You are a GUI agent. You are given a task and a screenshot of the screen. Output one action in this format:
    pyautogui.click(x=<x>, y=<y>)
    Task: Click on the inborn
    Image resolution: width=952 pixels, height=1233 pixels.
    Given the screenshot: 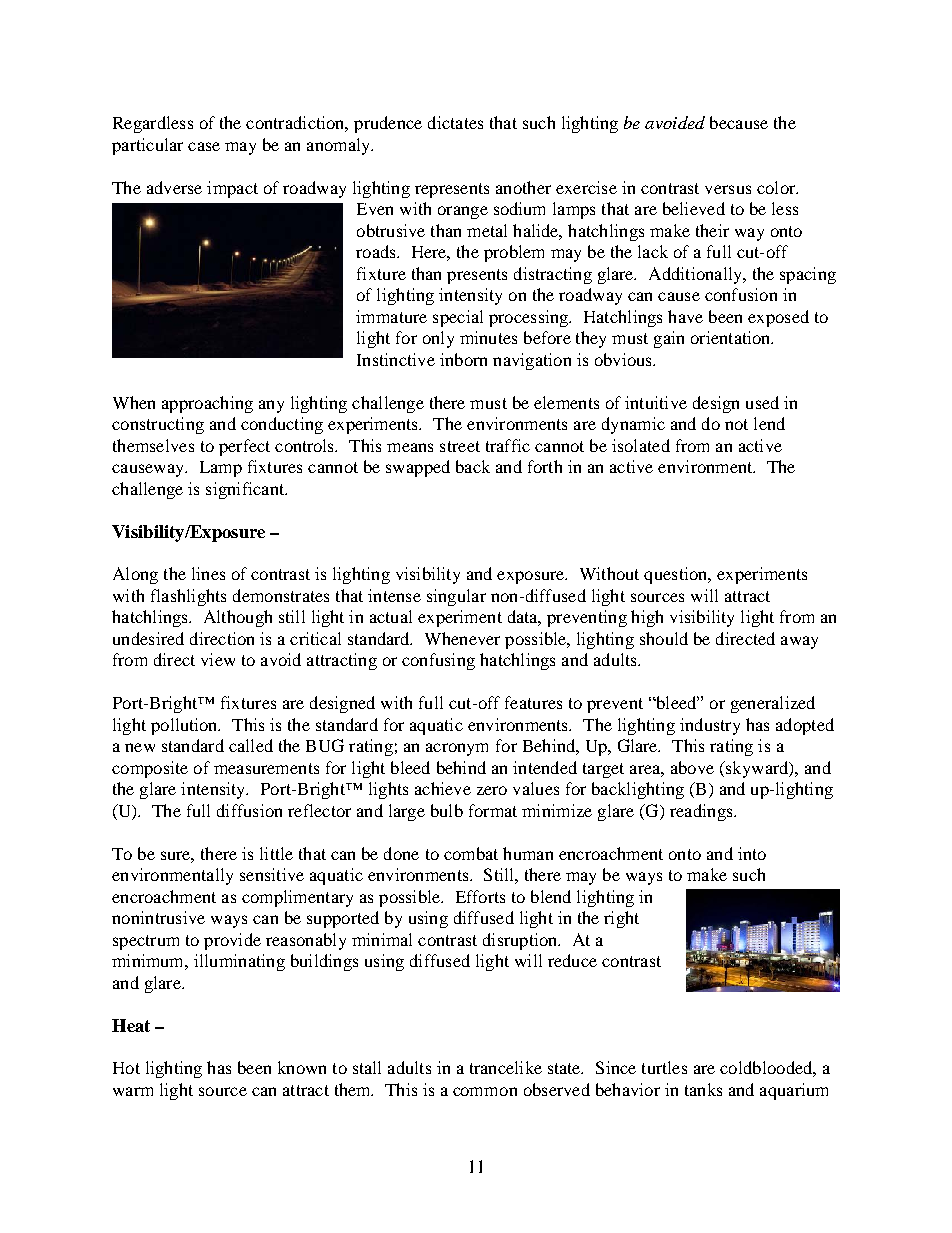 What is the action you would take?
    pyautogui.click(x=463, y=359)
